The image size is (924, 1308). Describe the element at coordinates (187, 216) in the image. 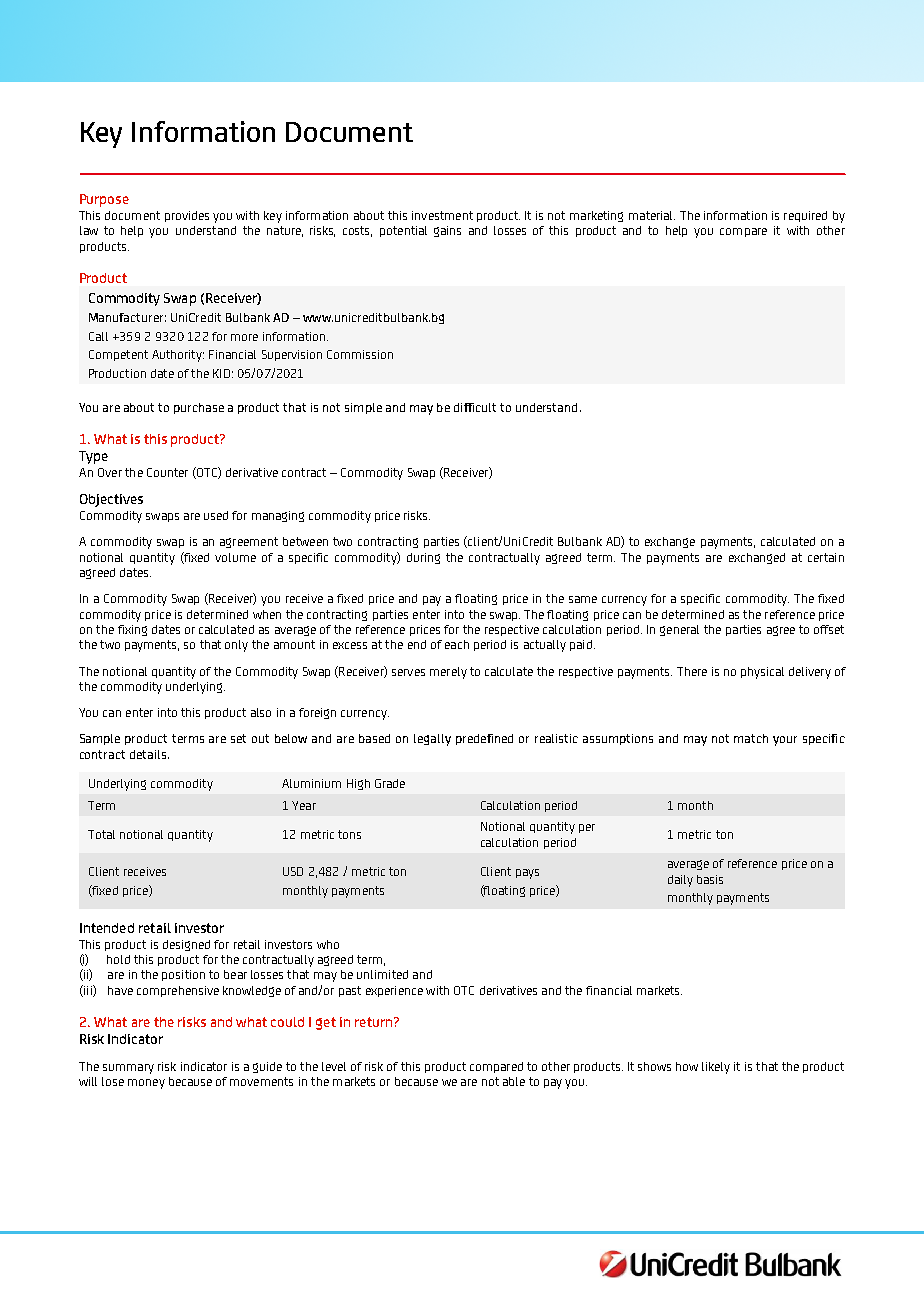

I see `provides` at that location.
